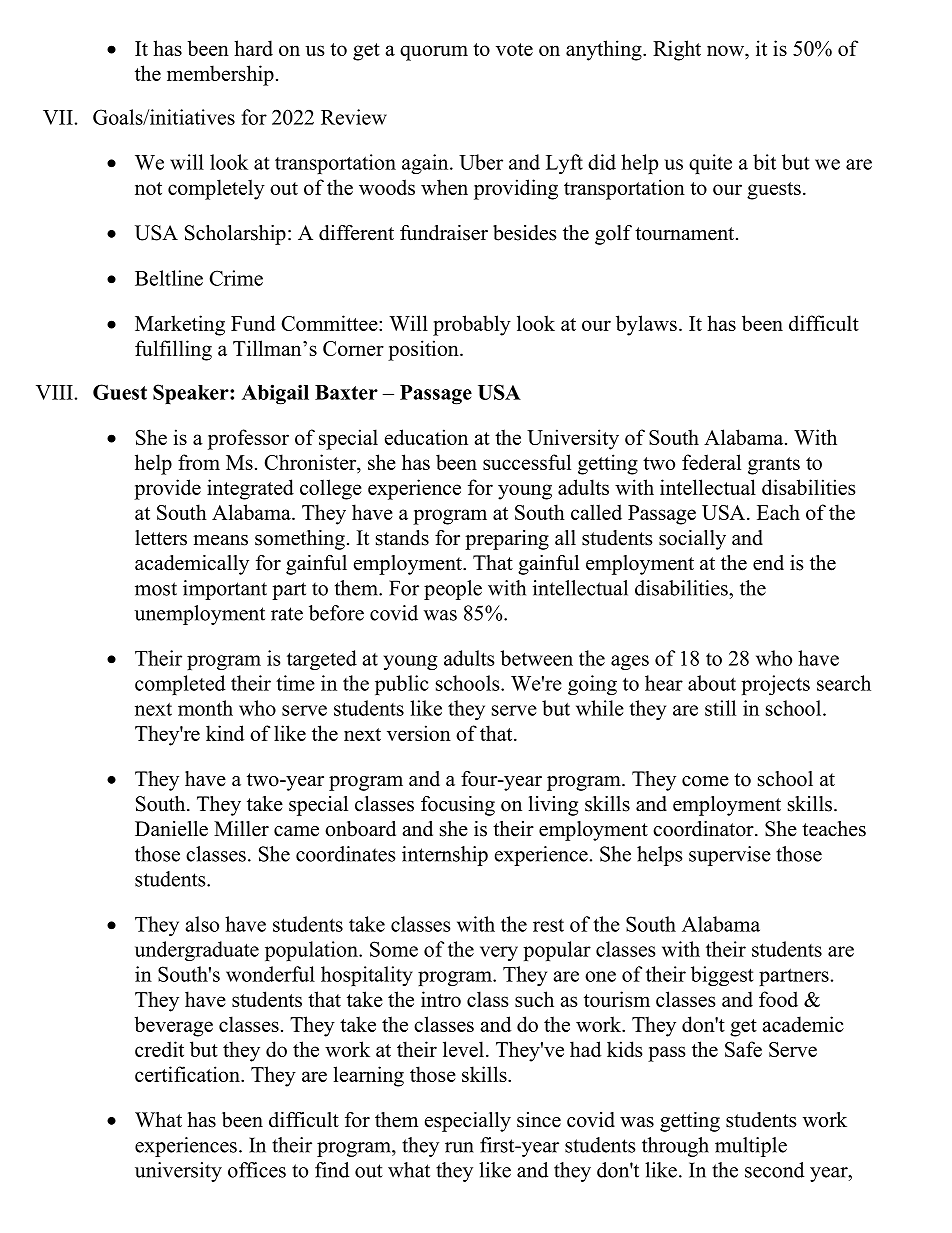 This document has width=952, height=1233. I want to click on end, so click(768, 563).
